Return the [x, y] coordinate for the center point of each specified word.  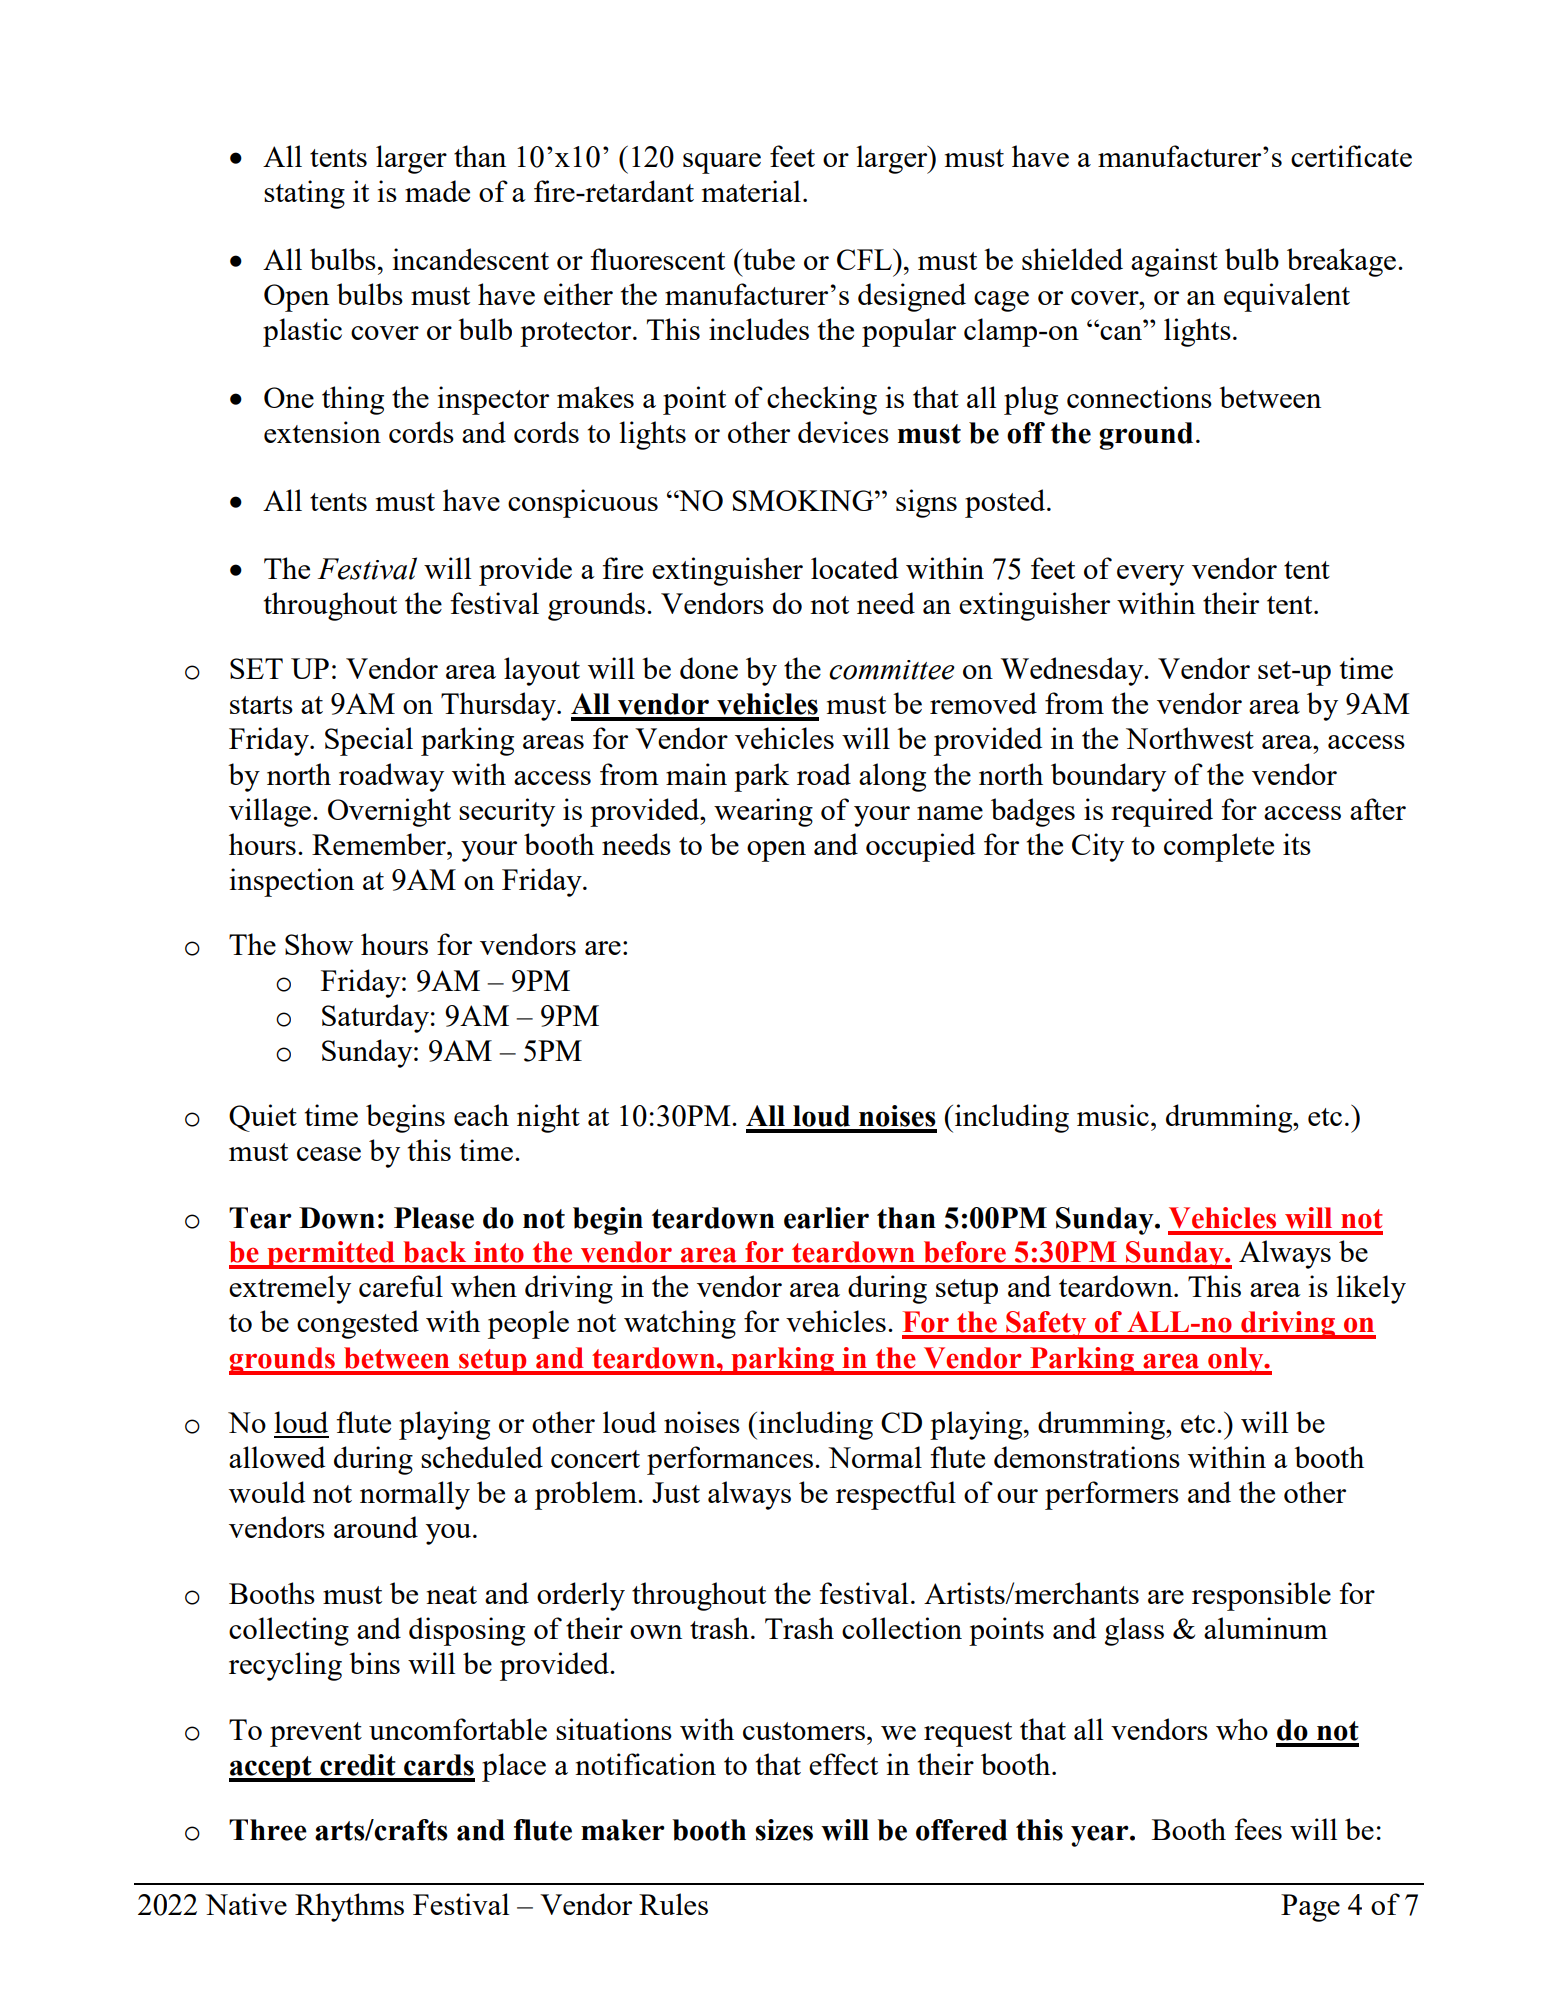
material [751, 191]
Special [369, 741]
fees [1258, 1829]
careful [401, 1286]
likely [1371, 1289]
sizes [784, 1830]
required [1162, 812]
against [1174, 262]
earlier [826, 1218]
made [437, 191]
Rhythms [349, 1907]
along [892, 777]
